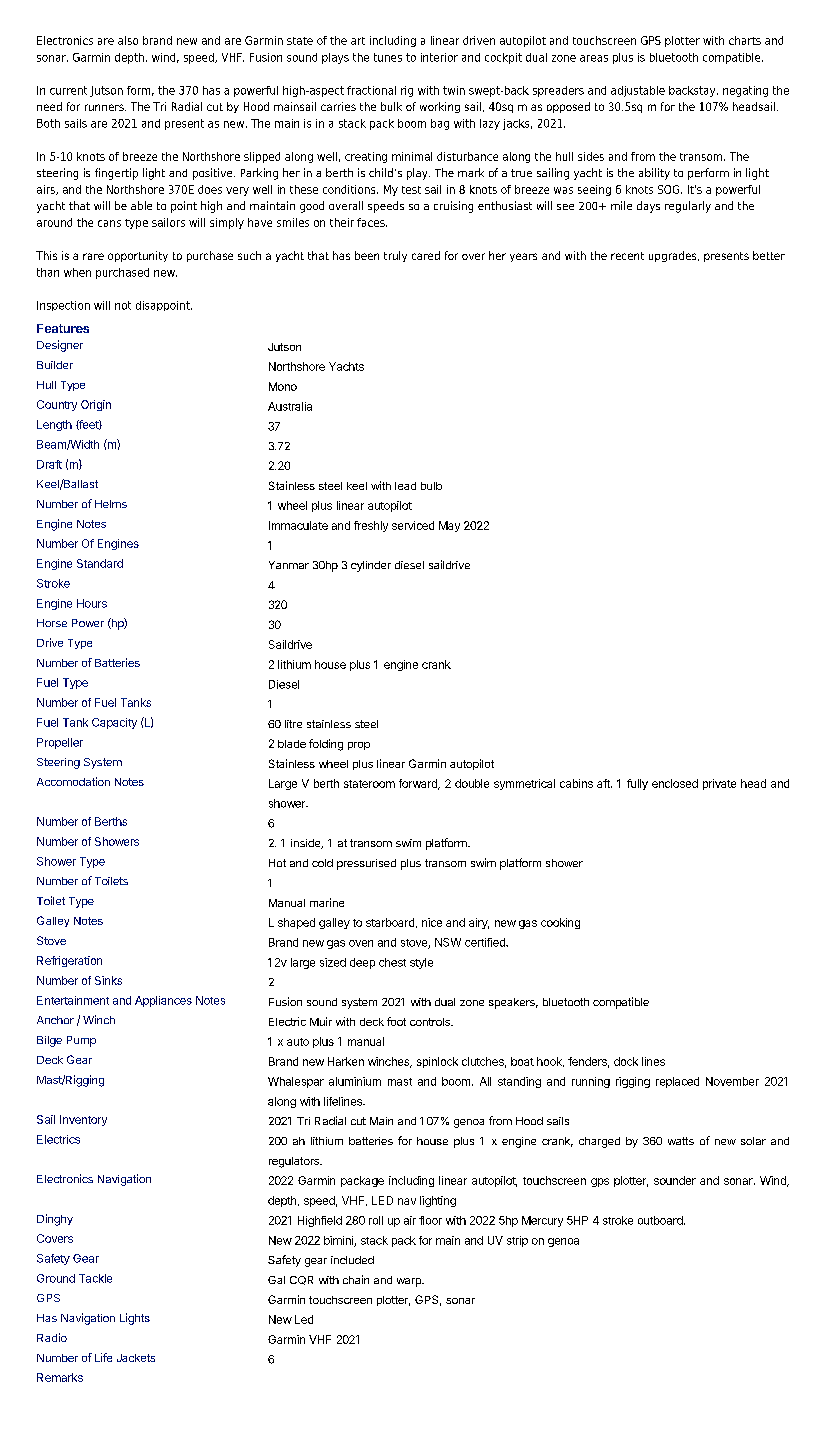 This page has height=1456, width=826. I want to click on negating, so click(745, 91).
